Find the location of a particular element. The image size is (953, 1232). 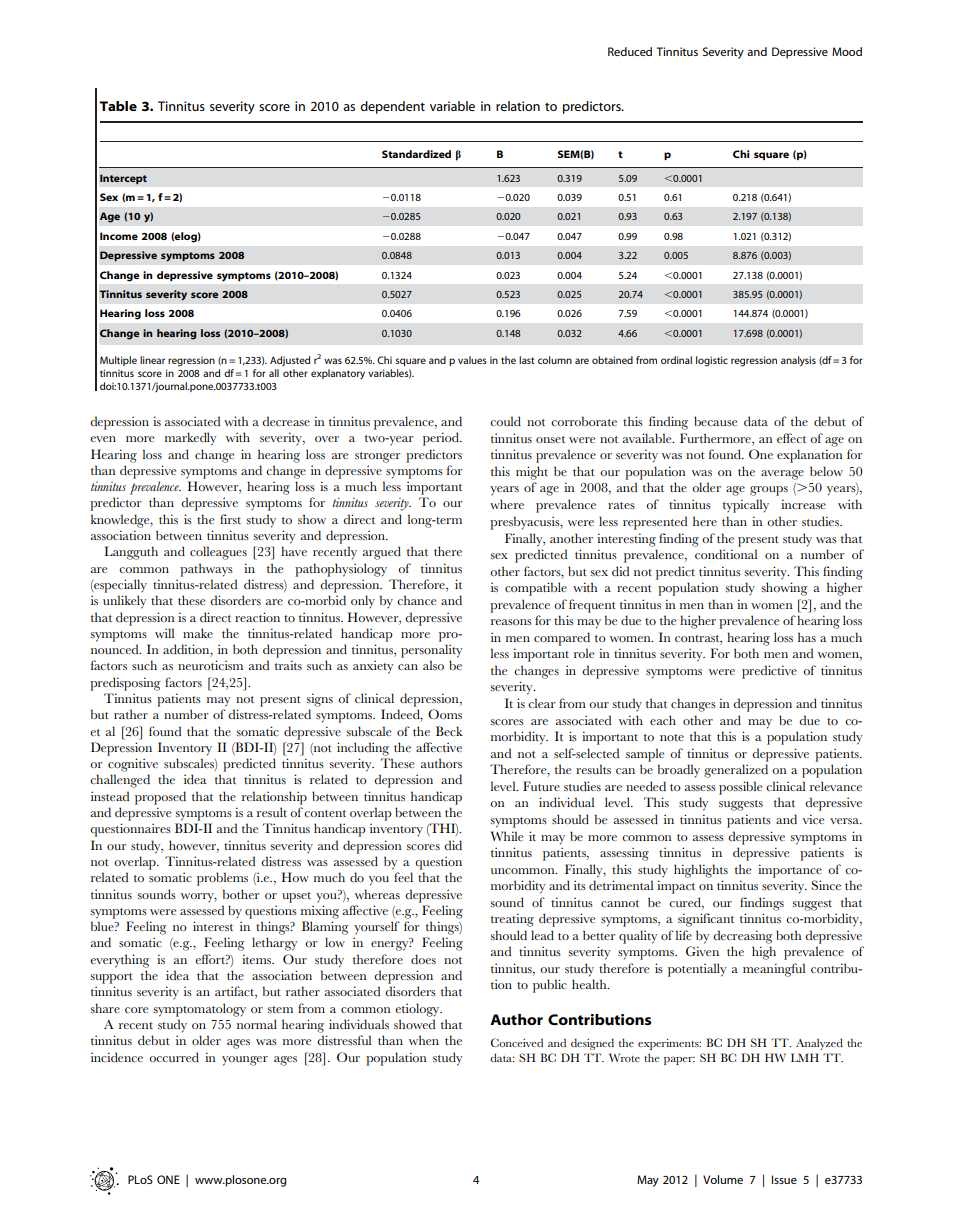

period is located at coordinates (442, 439).
